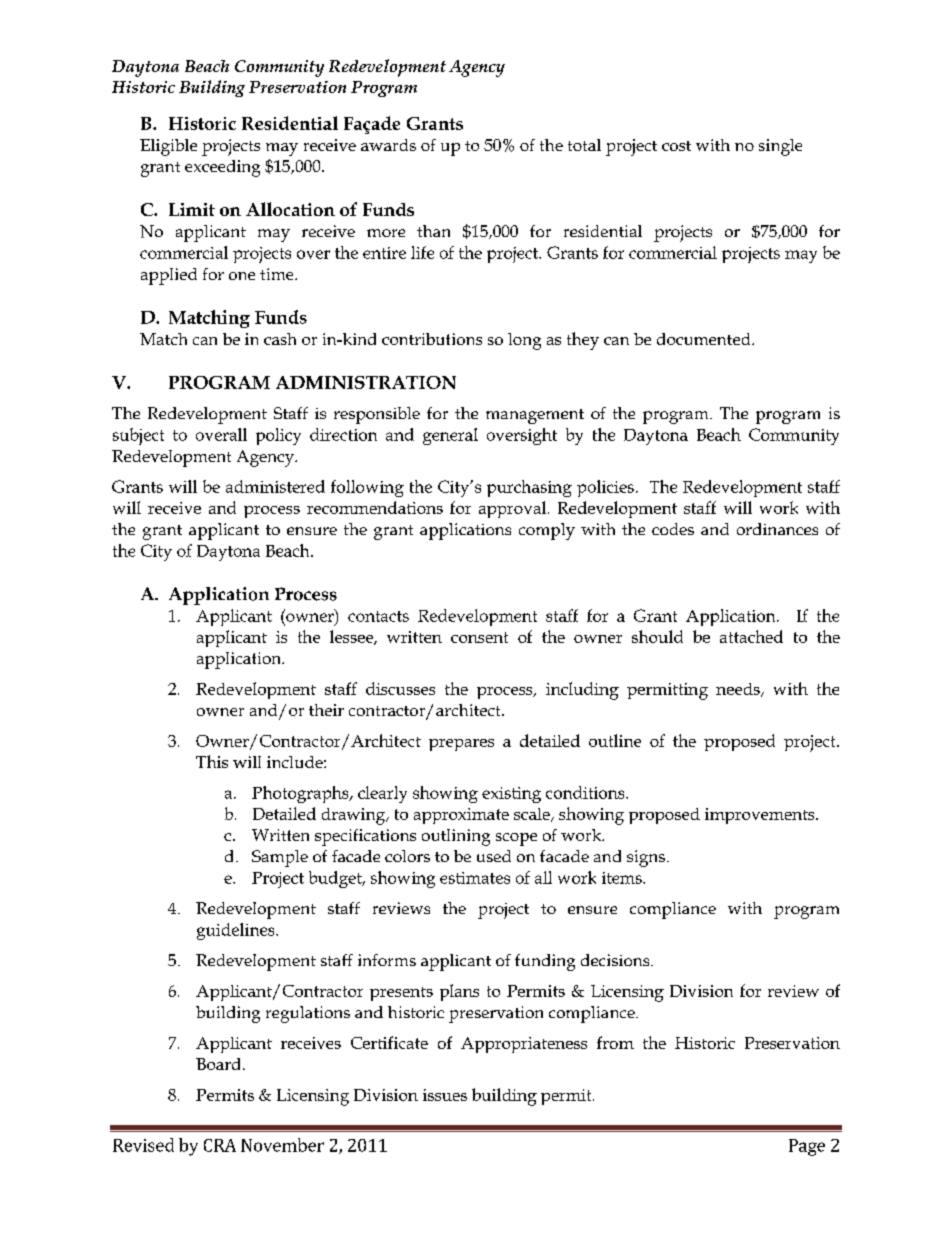  Describe the element at coordinates (777, 529) in the image. I see `ordinances` at that location.
